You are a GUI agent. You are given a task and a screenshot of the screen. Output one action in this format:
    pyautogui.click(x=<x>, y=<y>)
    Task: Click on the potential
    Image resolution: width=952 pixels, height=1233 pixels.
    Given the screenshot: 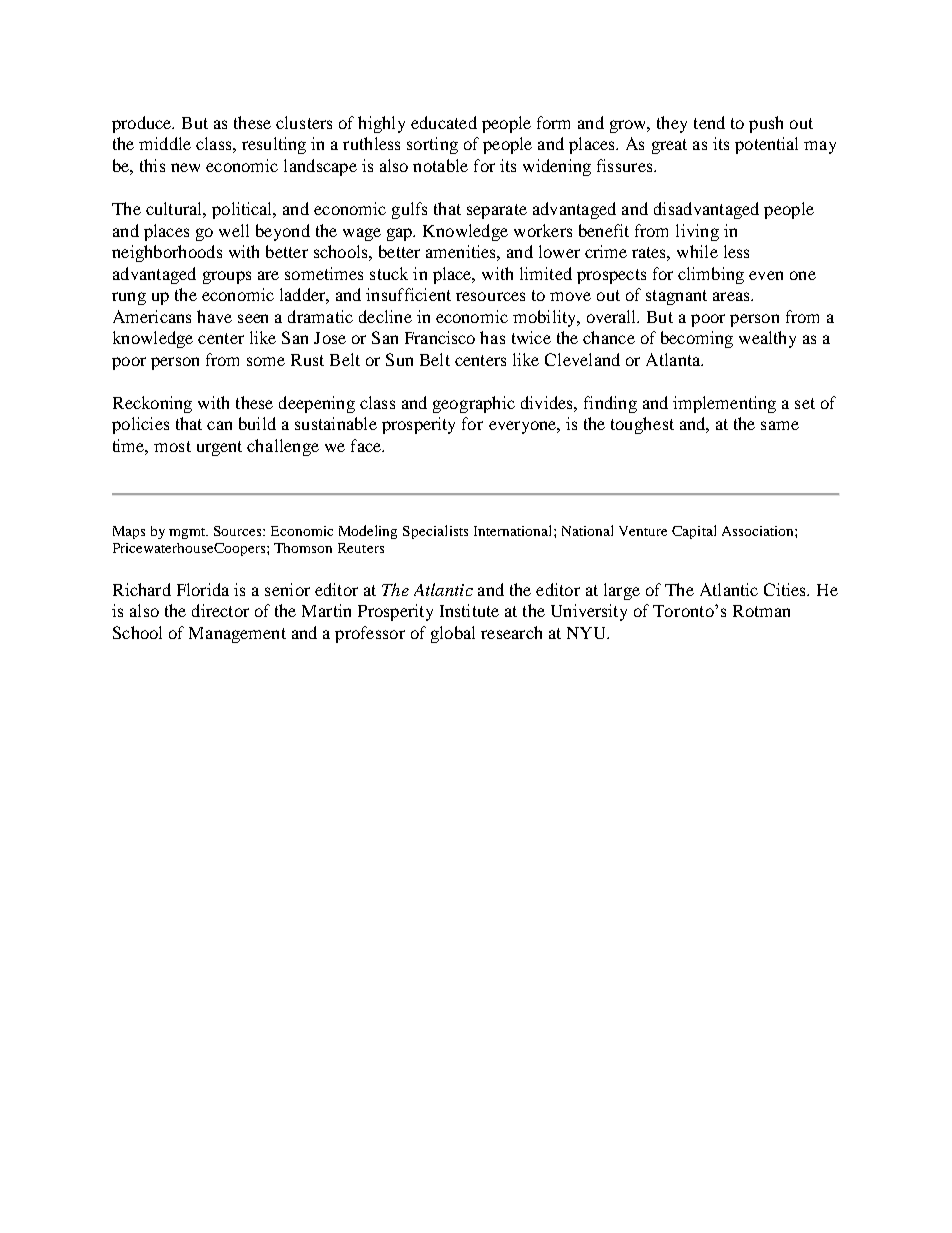 What is the action you would take?
    pyautogui.click(x=766, y=145)
